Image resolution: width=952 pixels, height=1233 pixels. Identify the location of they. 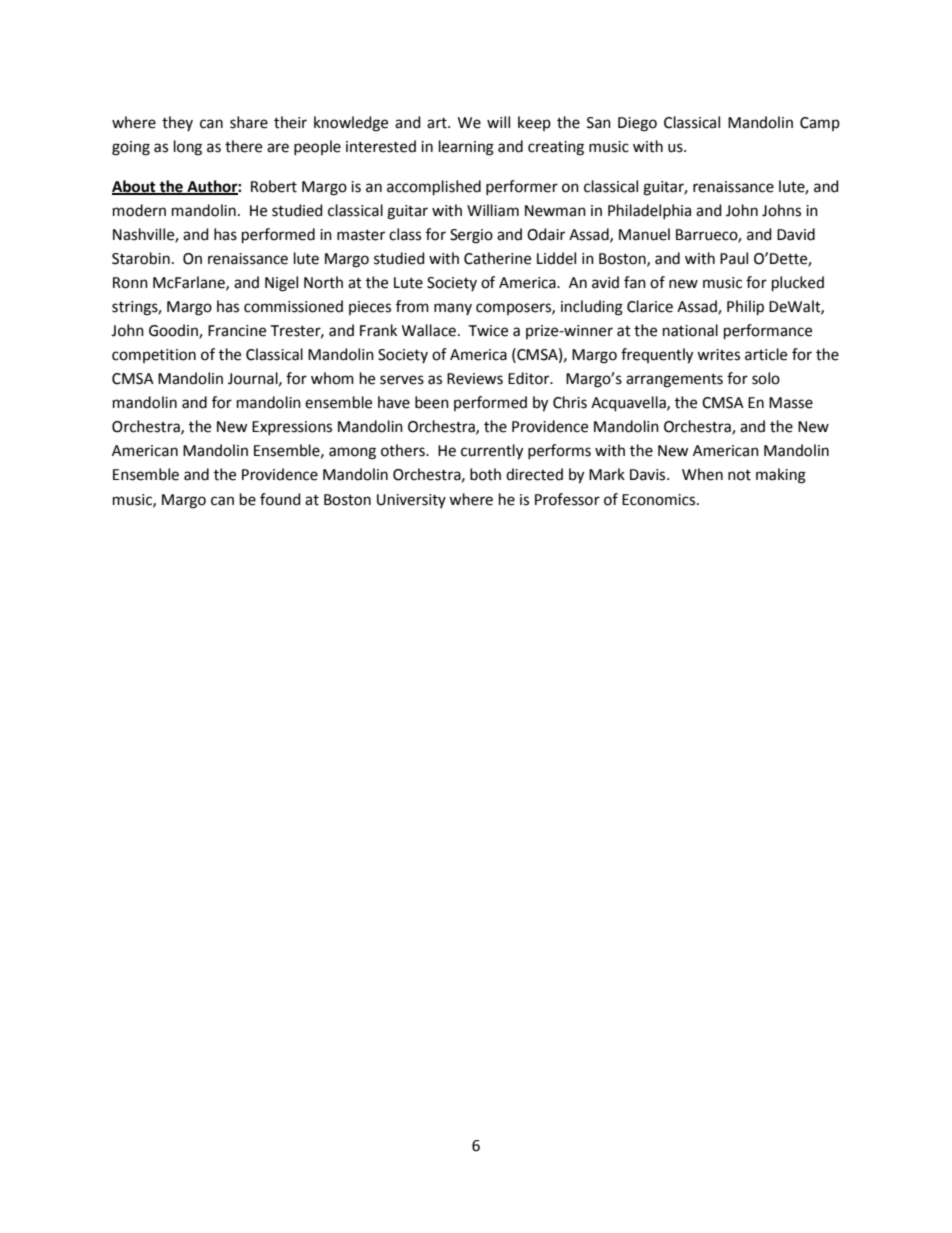
(177, 123).
